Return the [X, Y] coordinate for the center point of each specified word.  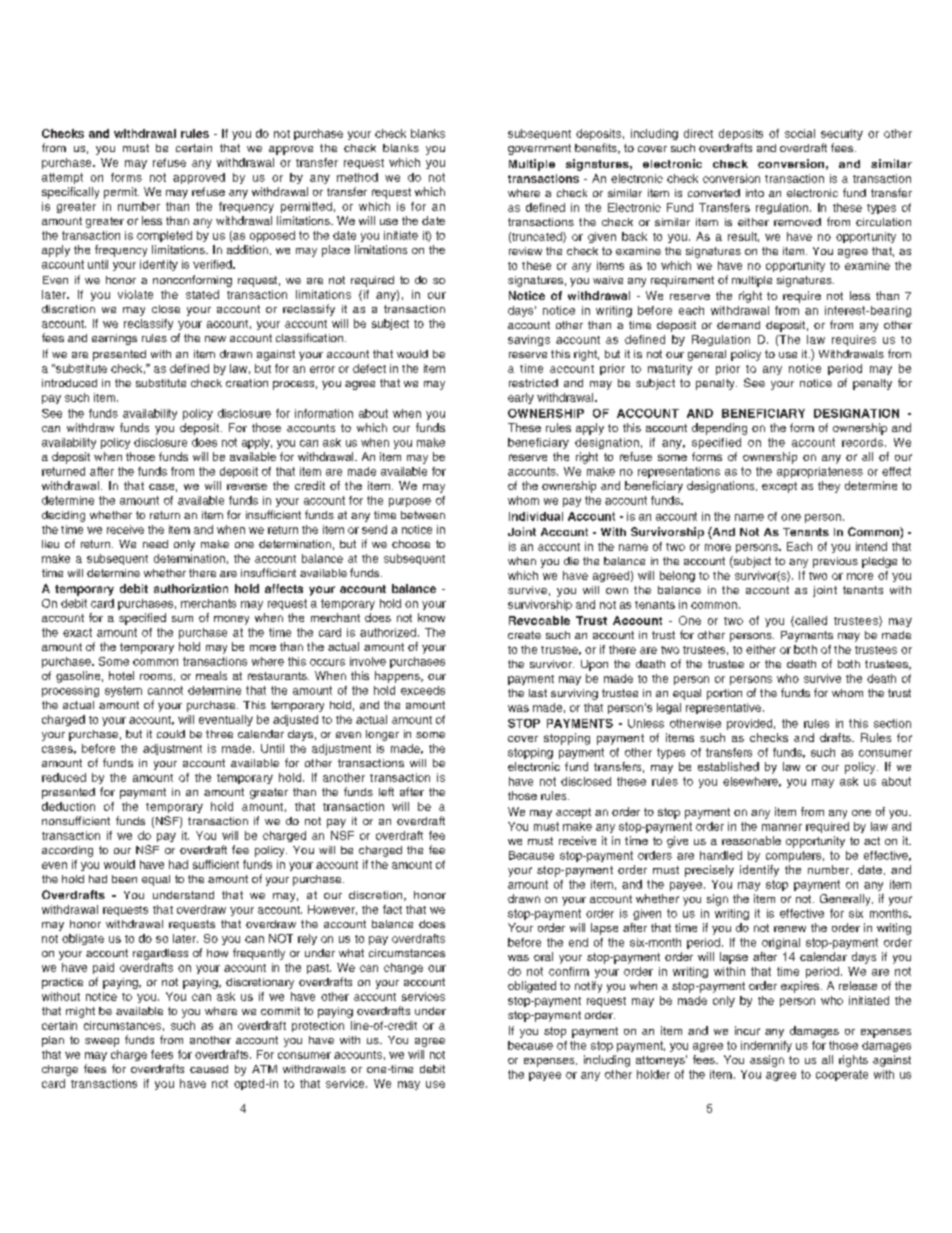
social [800, 133]
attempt [62, 178]
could [171, 734]
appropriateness [820, 472]
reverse [247, 486]
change [403, 968]
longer [382, 735]
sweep [102, 1042]
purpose [410, 502]
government [539, 149]
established [728, 766]
